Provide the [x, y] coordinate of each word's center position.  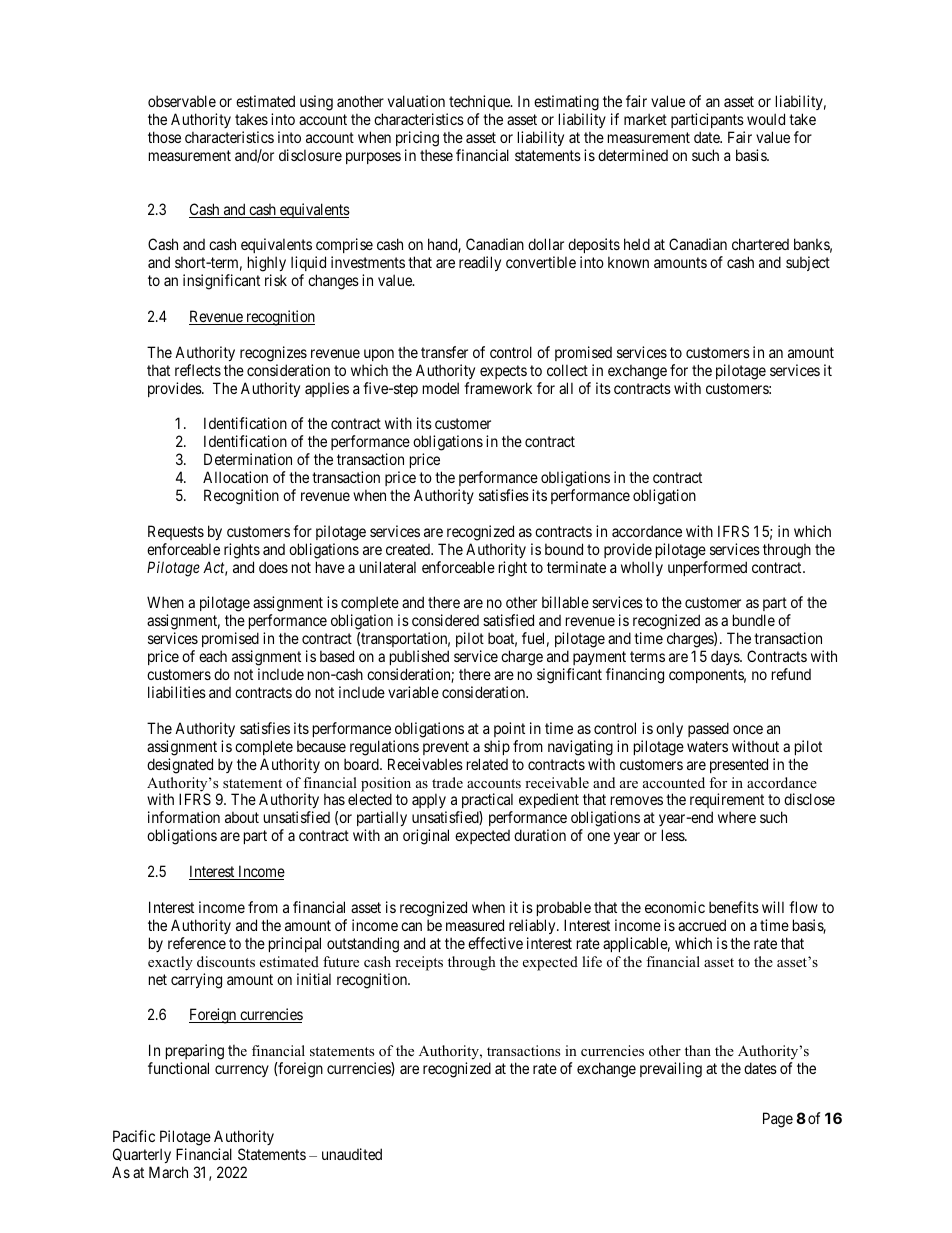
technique [480, 102]
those [164, 137]
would [766, 119]
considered [445, 620]
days [726, 657]
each [213, 656]
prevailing [671, 1070]
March [168, 1172]
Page [778, 1120]
